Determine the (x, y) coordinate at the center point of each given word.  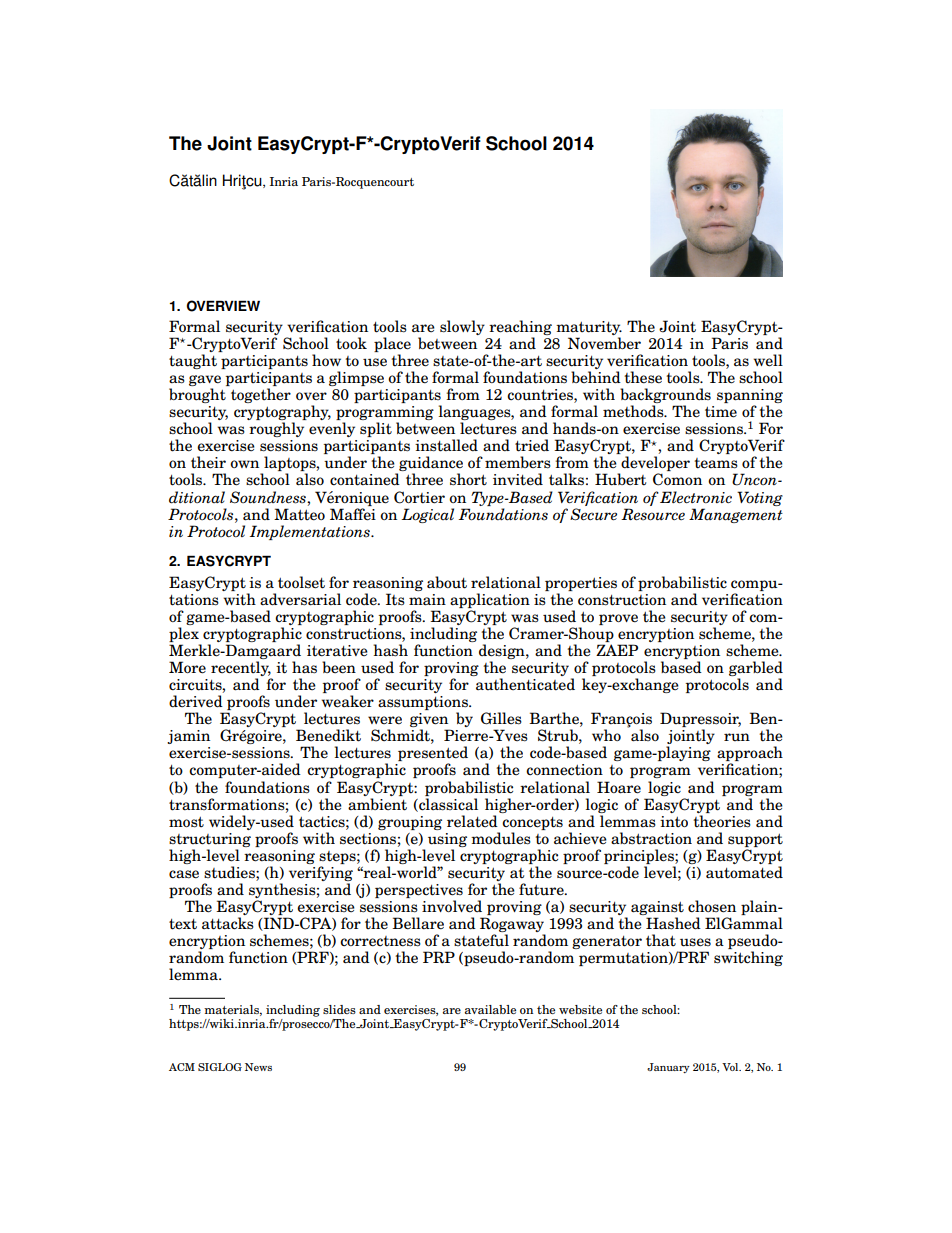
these (643, 377)
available (490, 1009)
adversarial (300, 599)
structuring (210, 840)
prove (618, 619)
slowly (462, 327)
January (668, 1068)
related (472, 821)
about (447, 582)
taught (193, 361)
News (258, 1067)
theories (722, 821)
